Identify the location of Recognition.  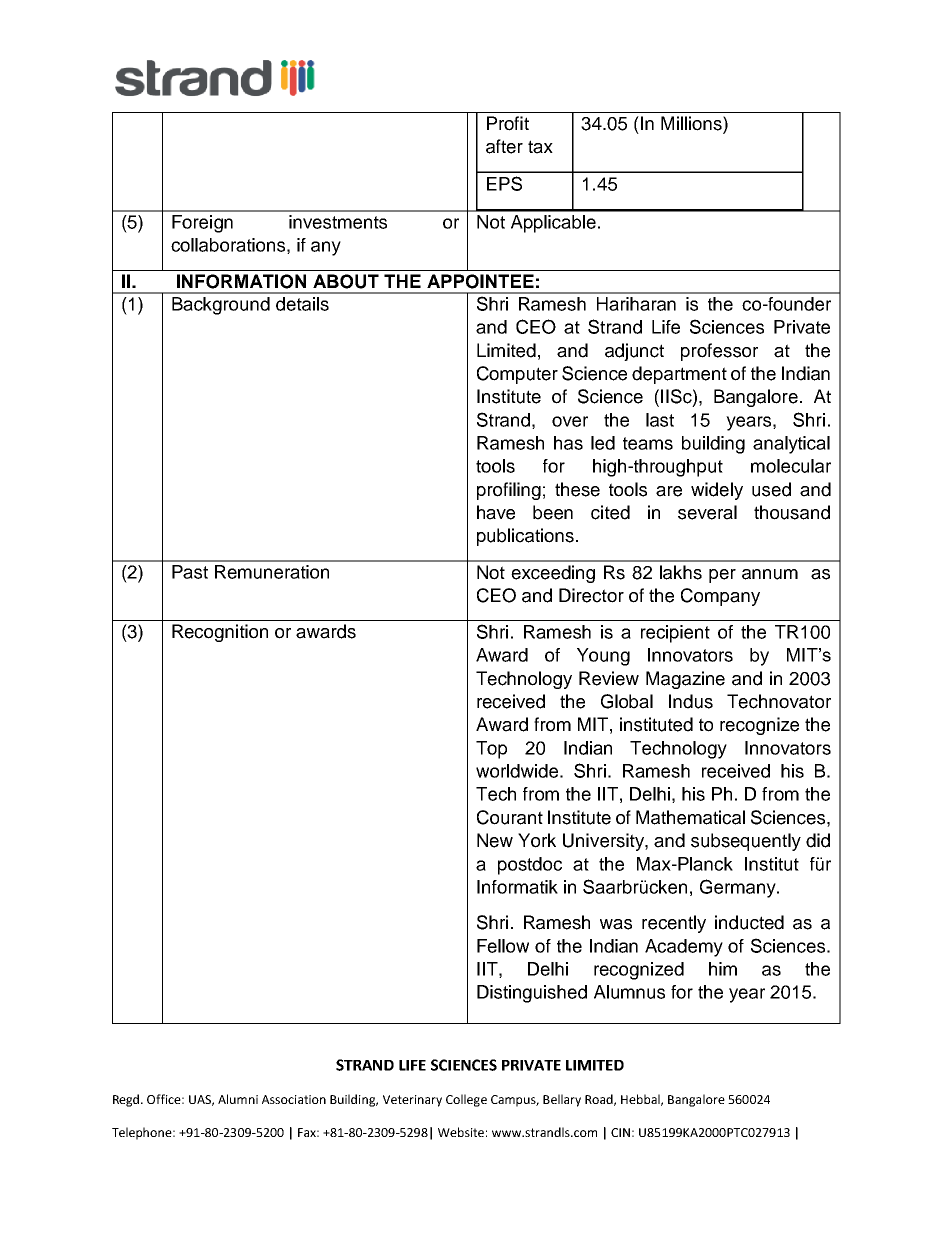
(220, 633).
